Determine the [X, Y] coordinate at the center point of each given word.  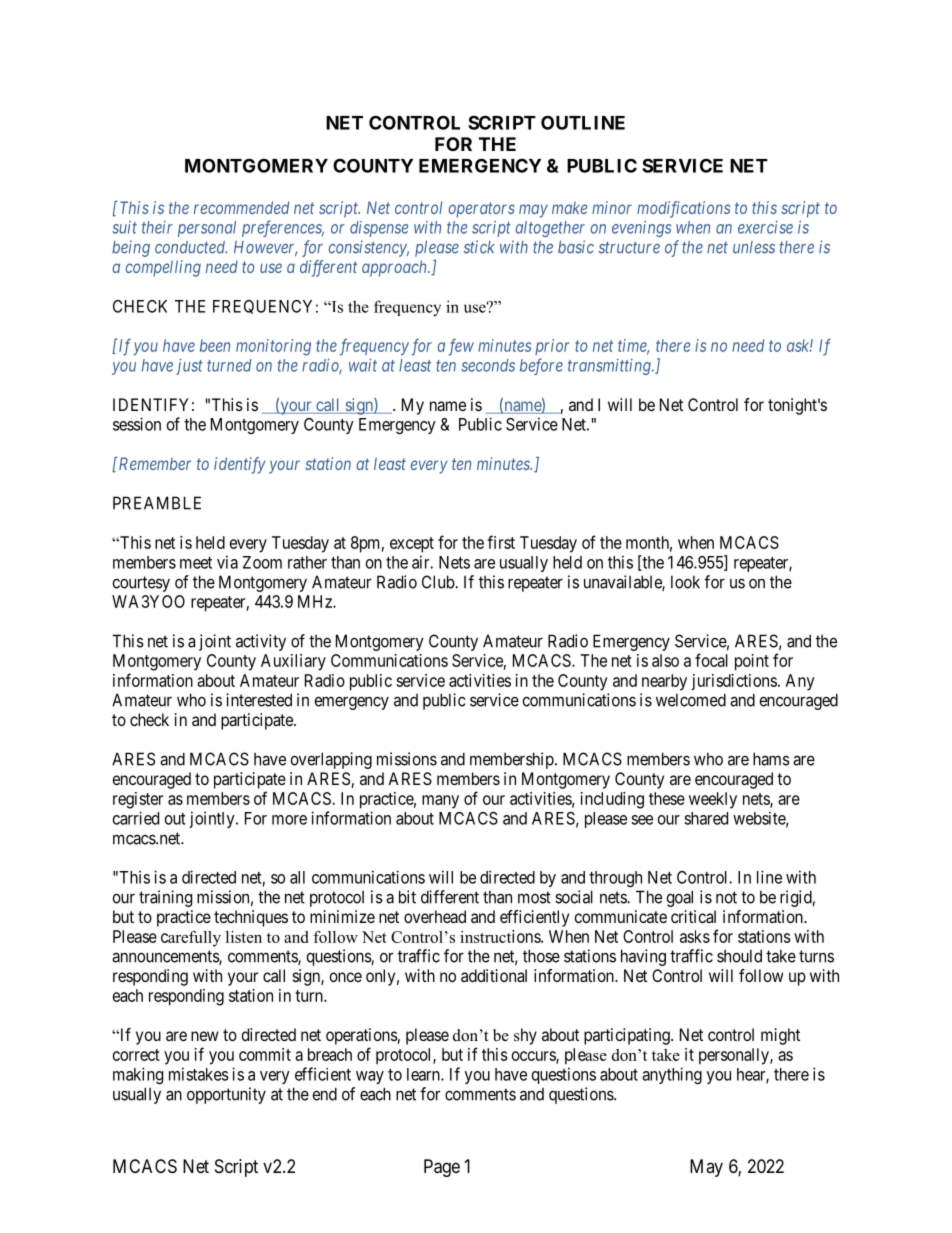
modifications [683, 209]
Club [439, 582]
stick [479, 247]
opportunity [226, 1095]
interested [259, 700]
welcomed [691, 700]
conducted [191, 247]
